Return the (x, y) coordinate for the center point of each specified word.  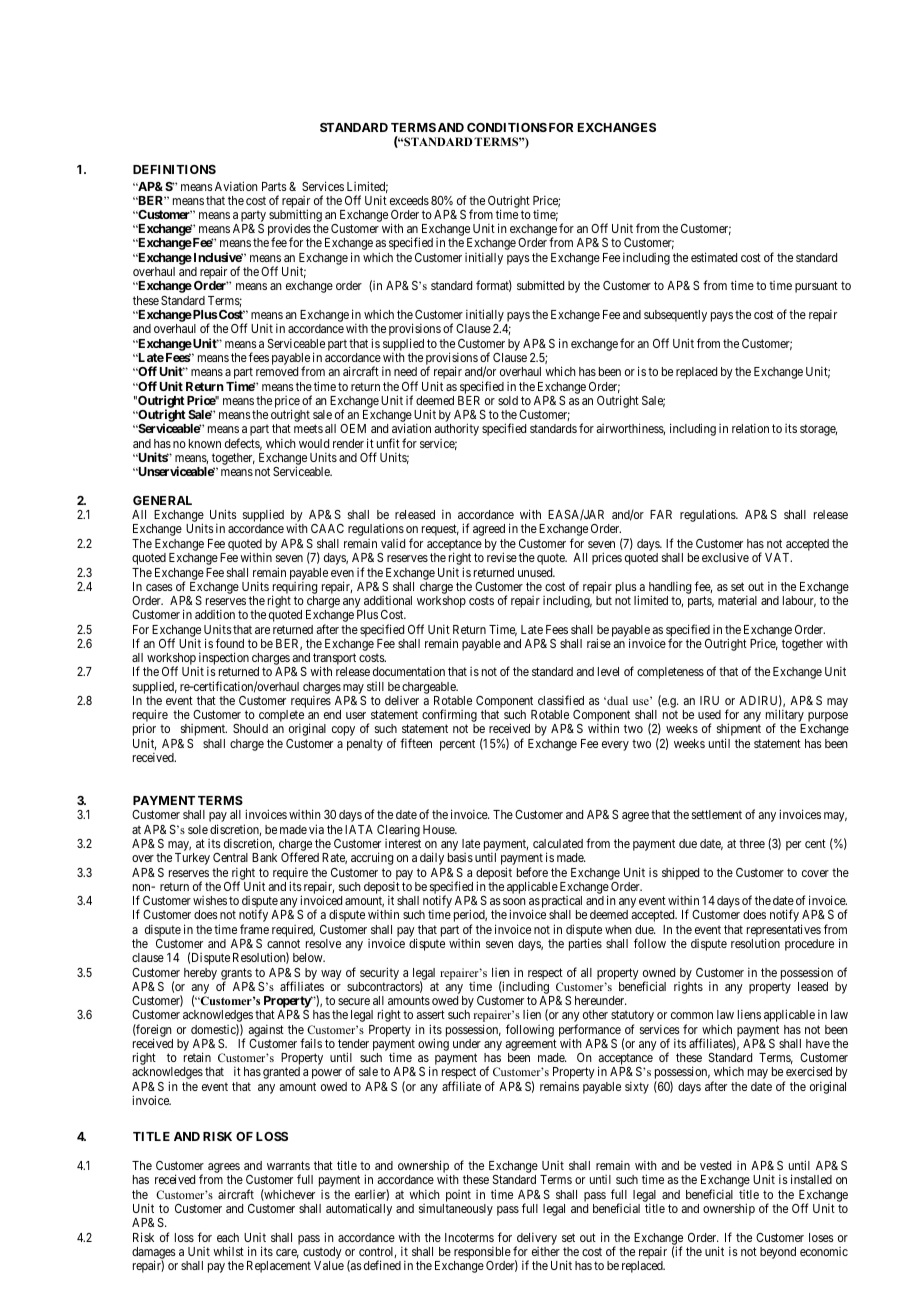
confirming (449, 717)
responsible (482, 1254)
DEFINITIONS (174, 169)
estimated (714, 257)
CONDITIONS (507, 127)
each (228, 1237)
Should (250, 728)
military (786, 717)
